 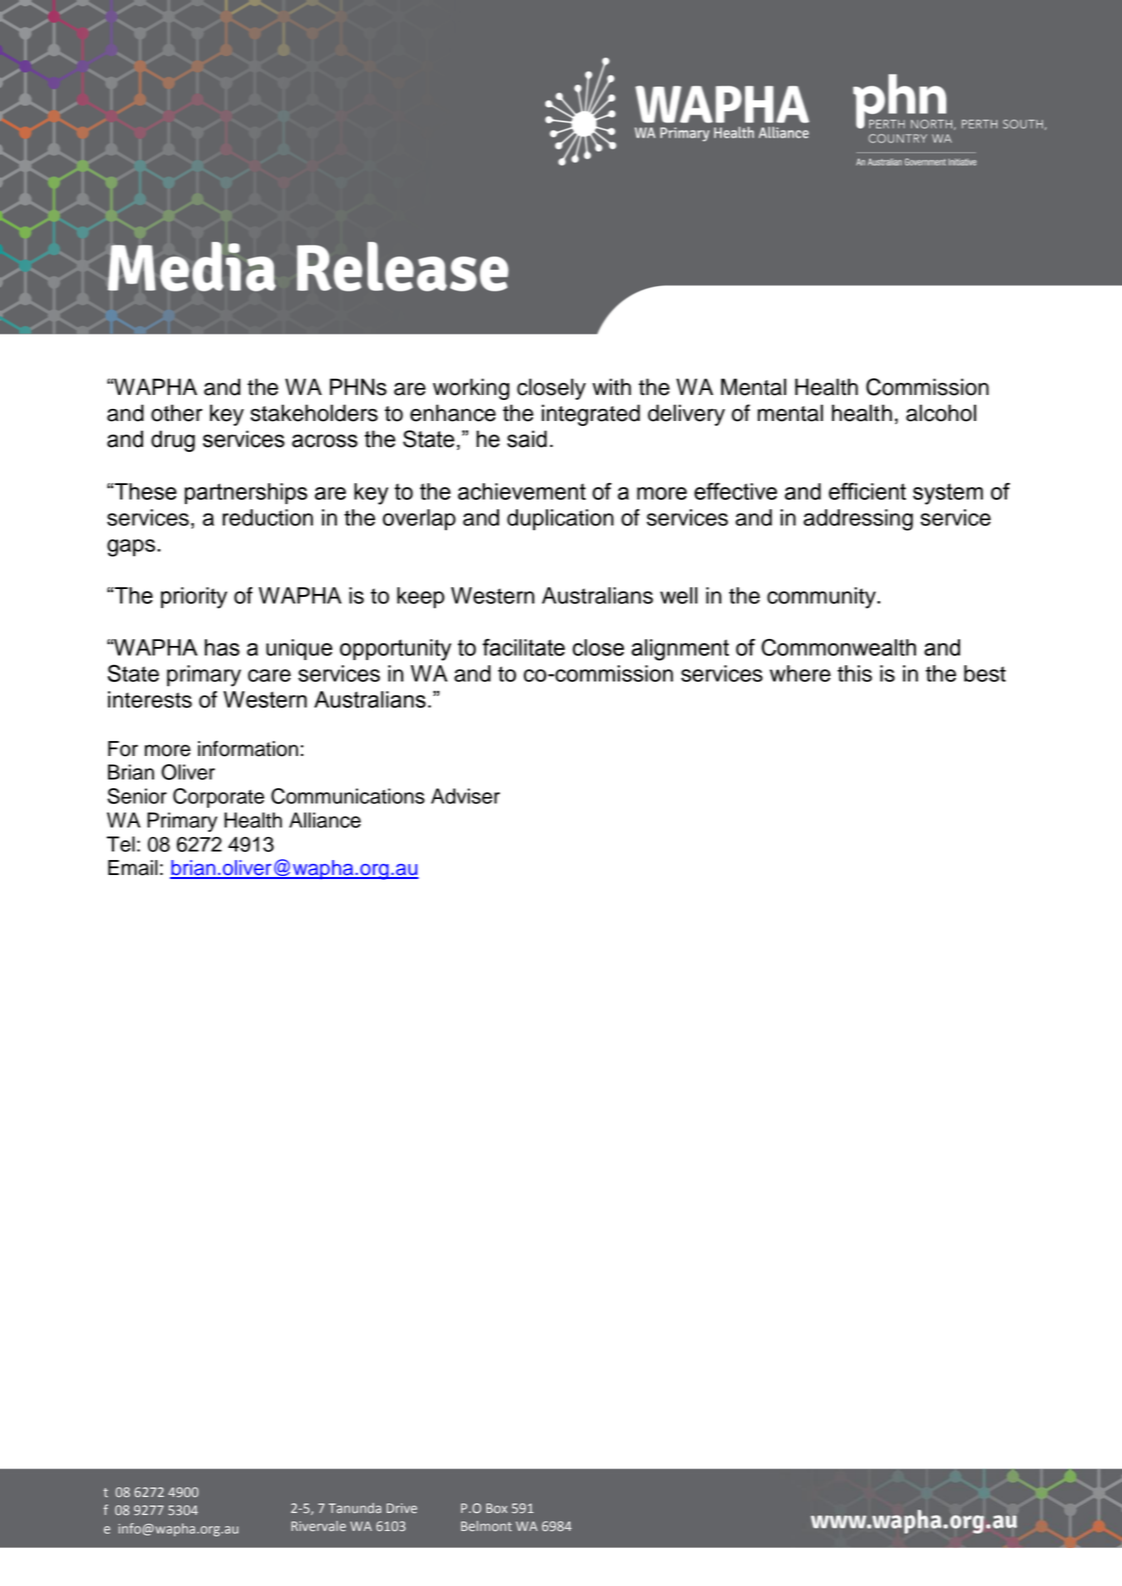 What do you see at coordinates (269, 675) in the page?
I see `care` at bounding box center [269, 675].
